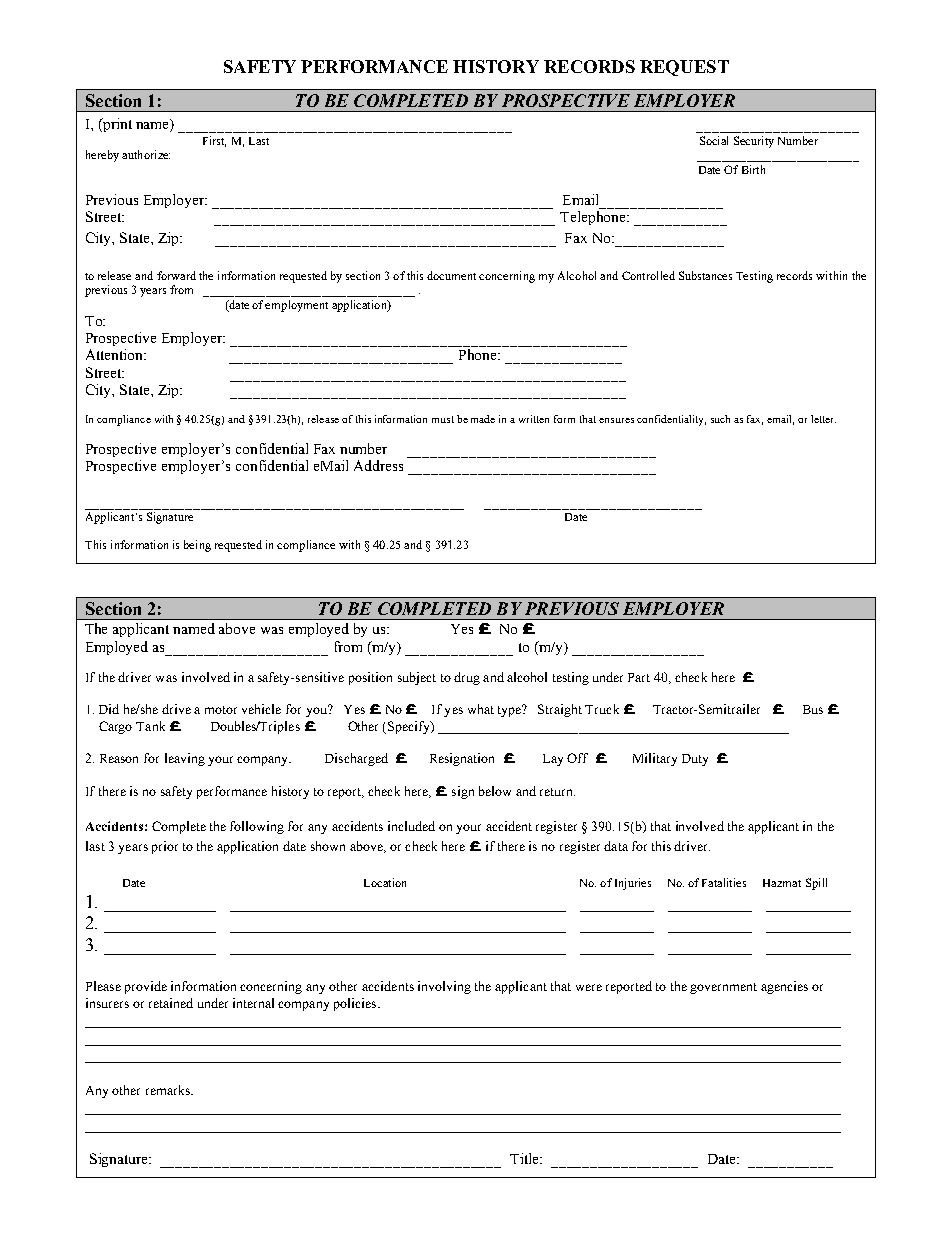 The height and width of the page is (1233, 952). What do you see at coordinates (171, 1003) in the page?
I see `retained` at bounding box center [171, 1003].
